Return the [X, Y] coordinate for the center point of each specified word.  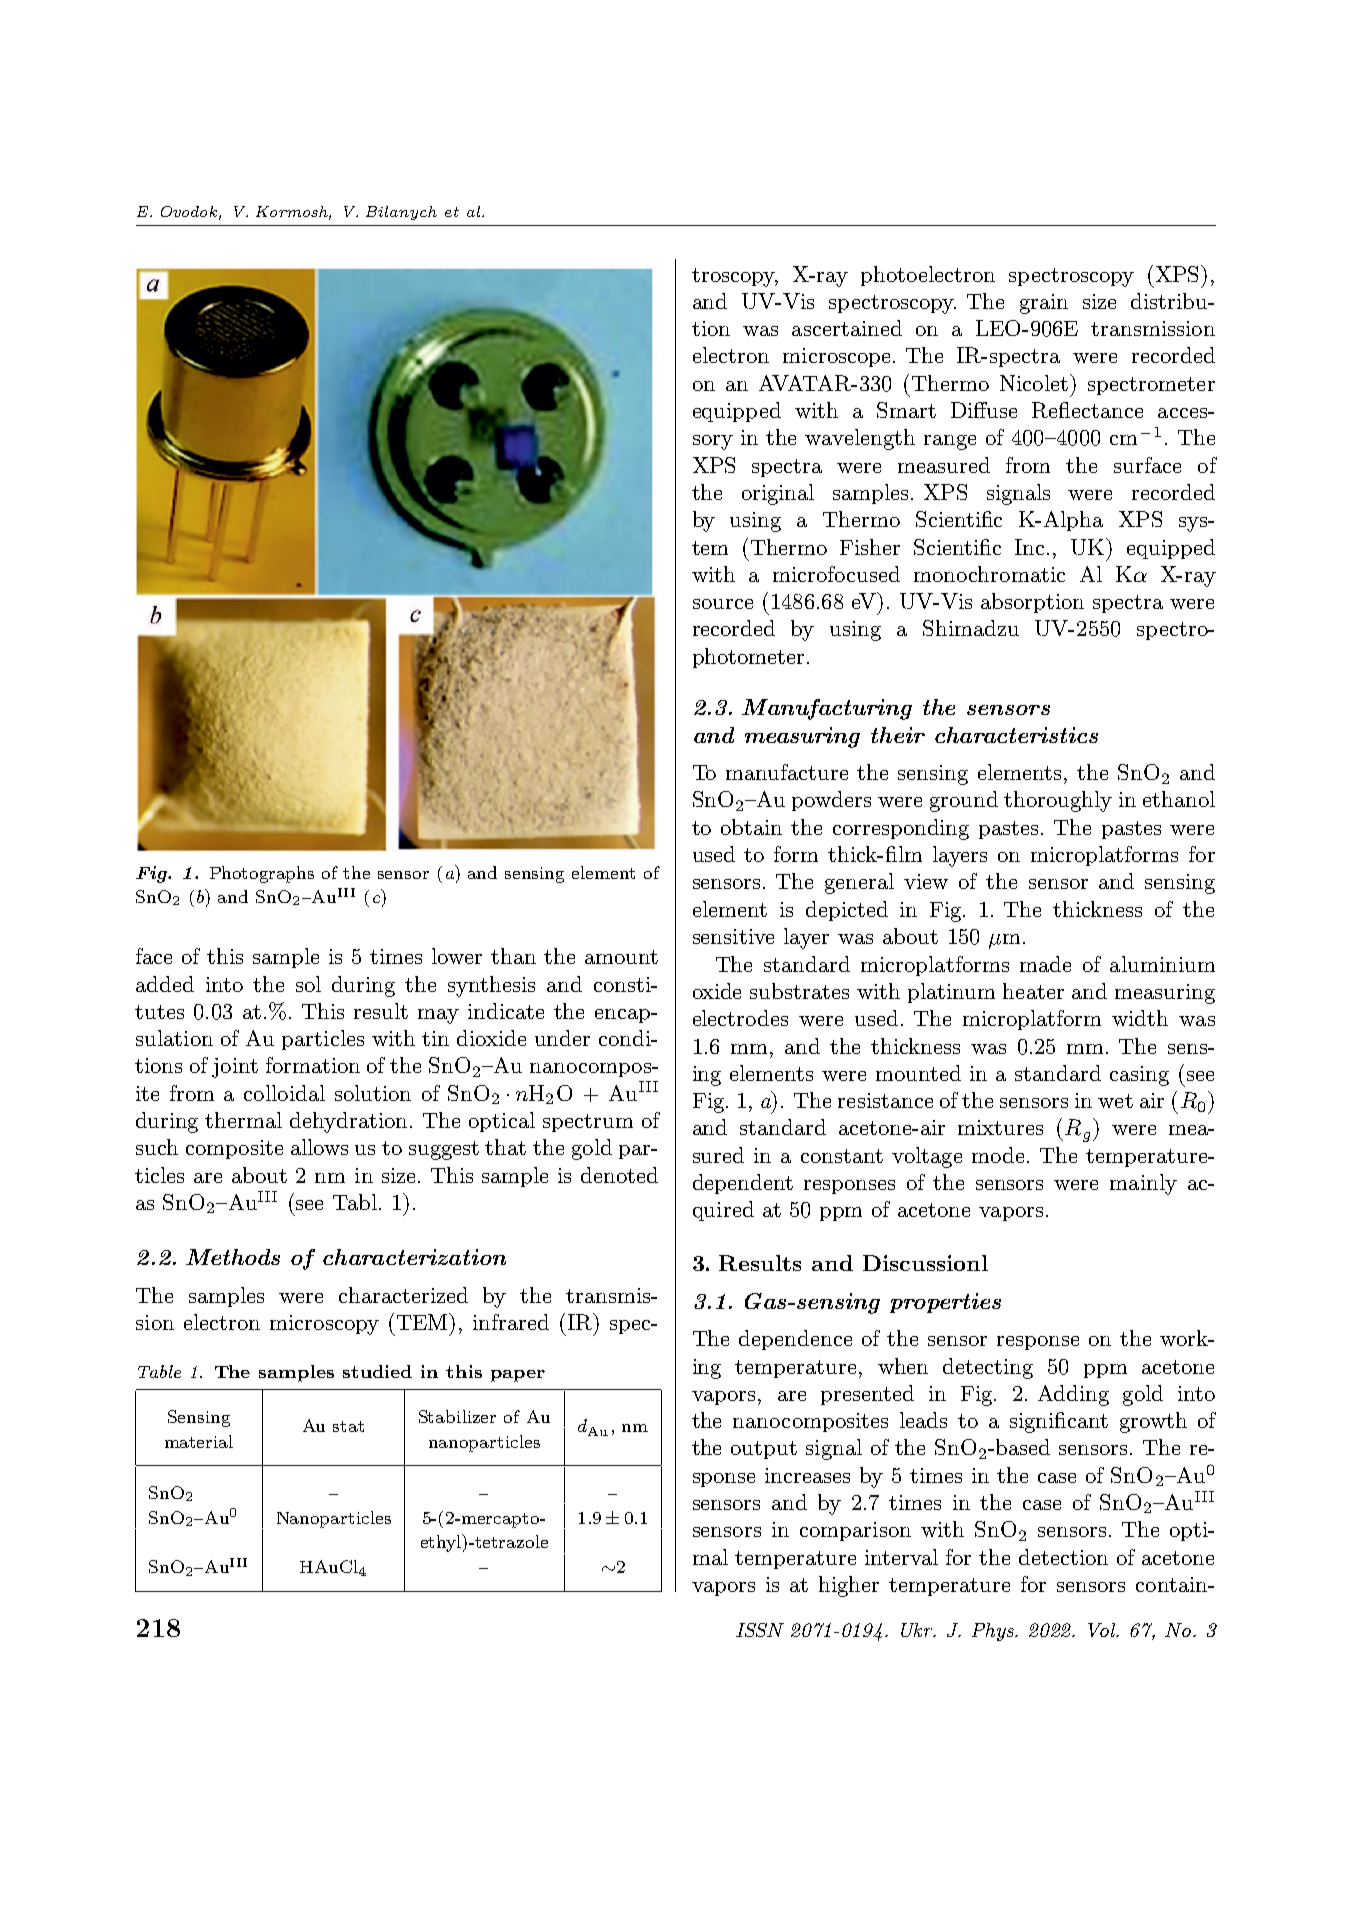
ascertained [847, 328]
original [778, 494]
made [1045, 964]
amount [621, 957]
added [165, 984]
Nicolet [1034, 383]
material [199, 1441]
